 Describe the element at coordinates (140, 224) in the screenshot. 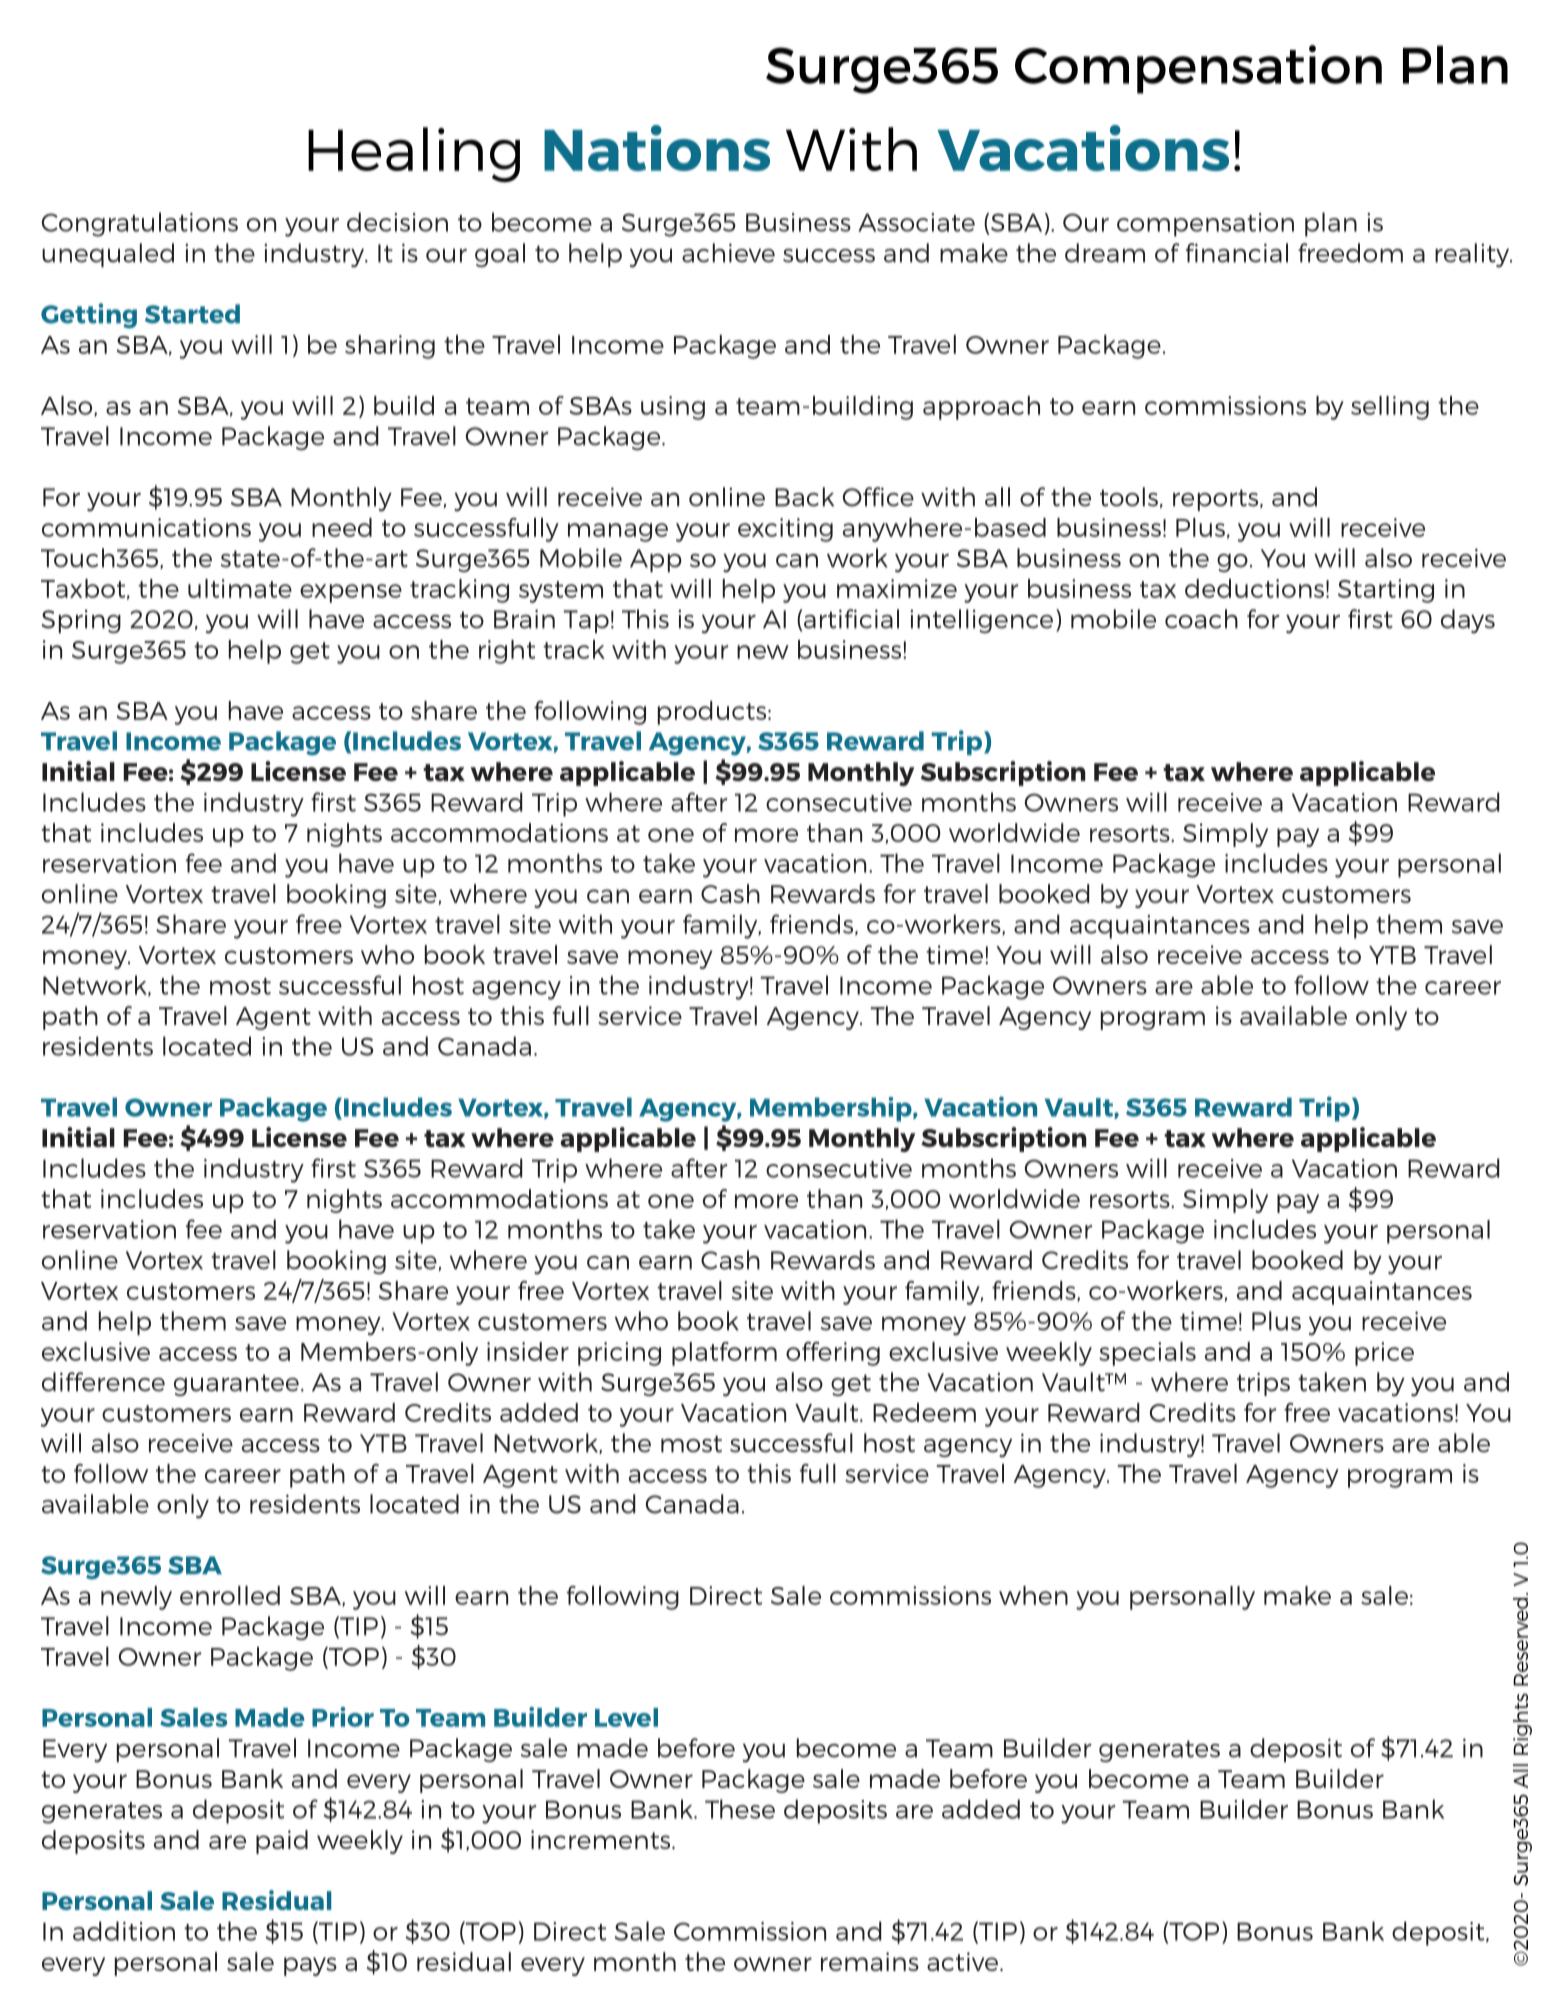

I see `Congratulations` at that location.
